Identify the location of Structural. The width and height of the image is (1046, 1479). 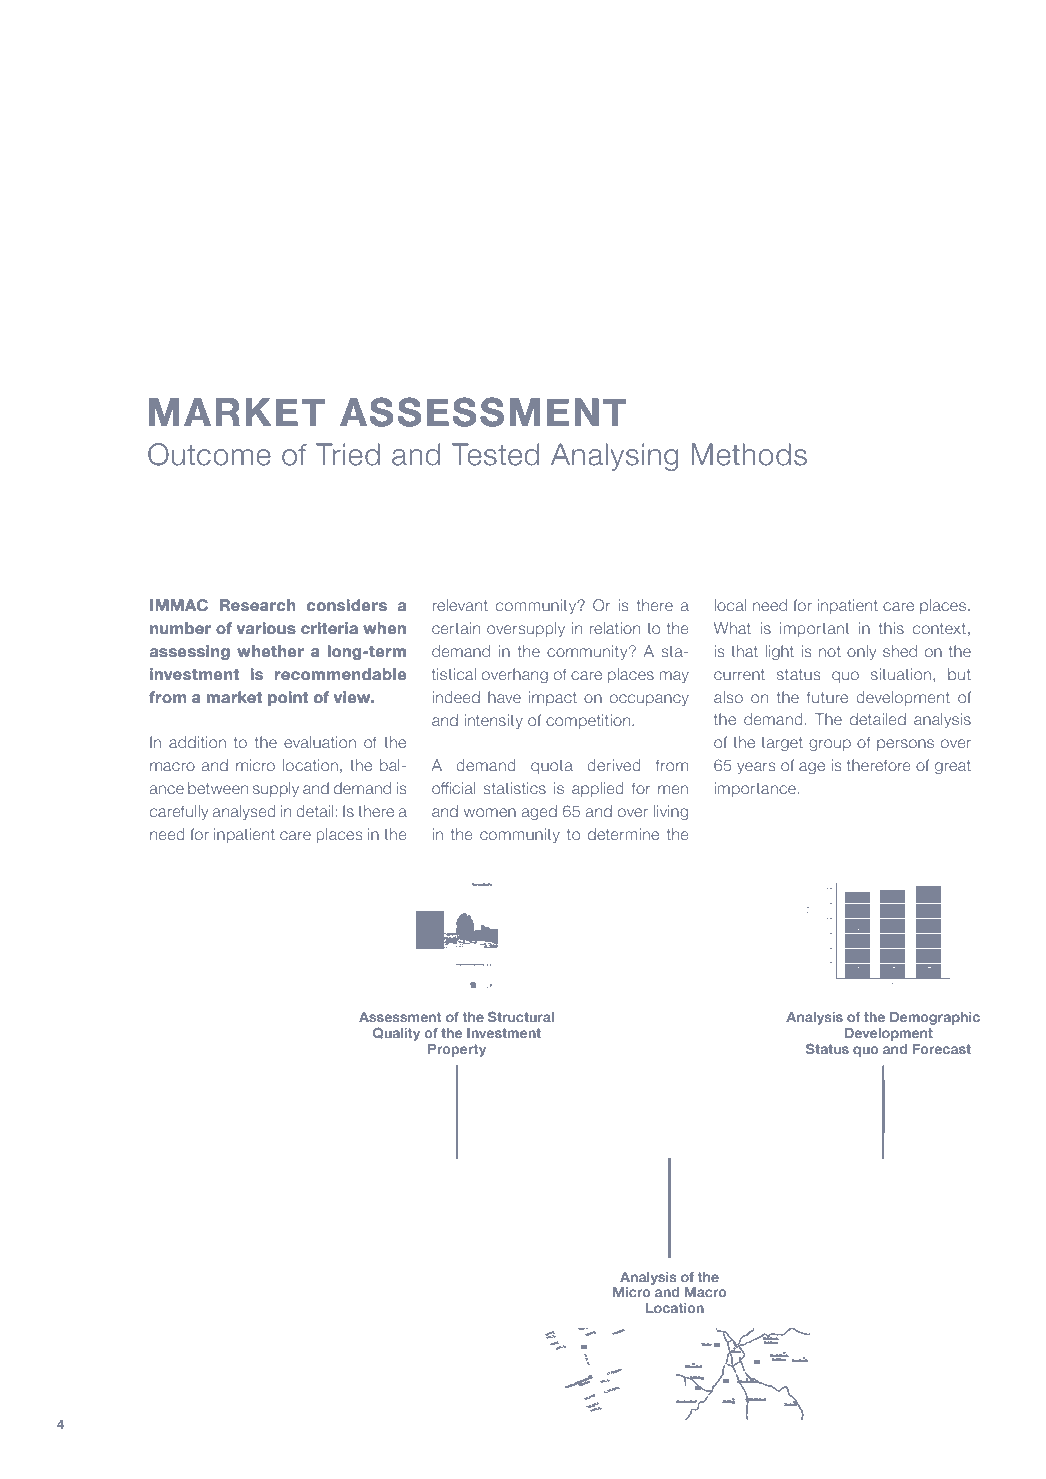
(521, 1016).
